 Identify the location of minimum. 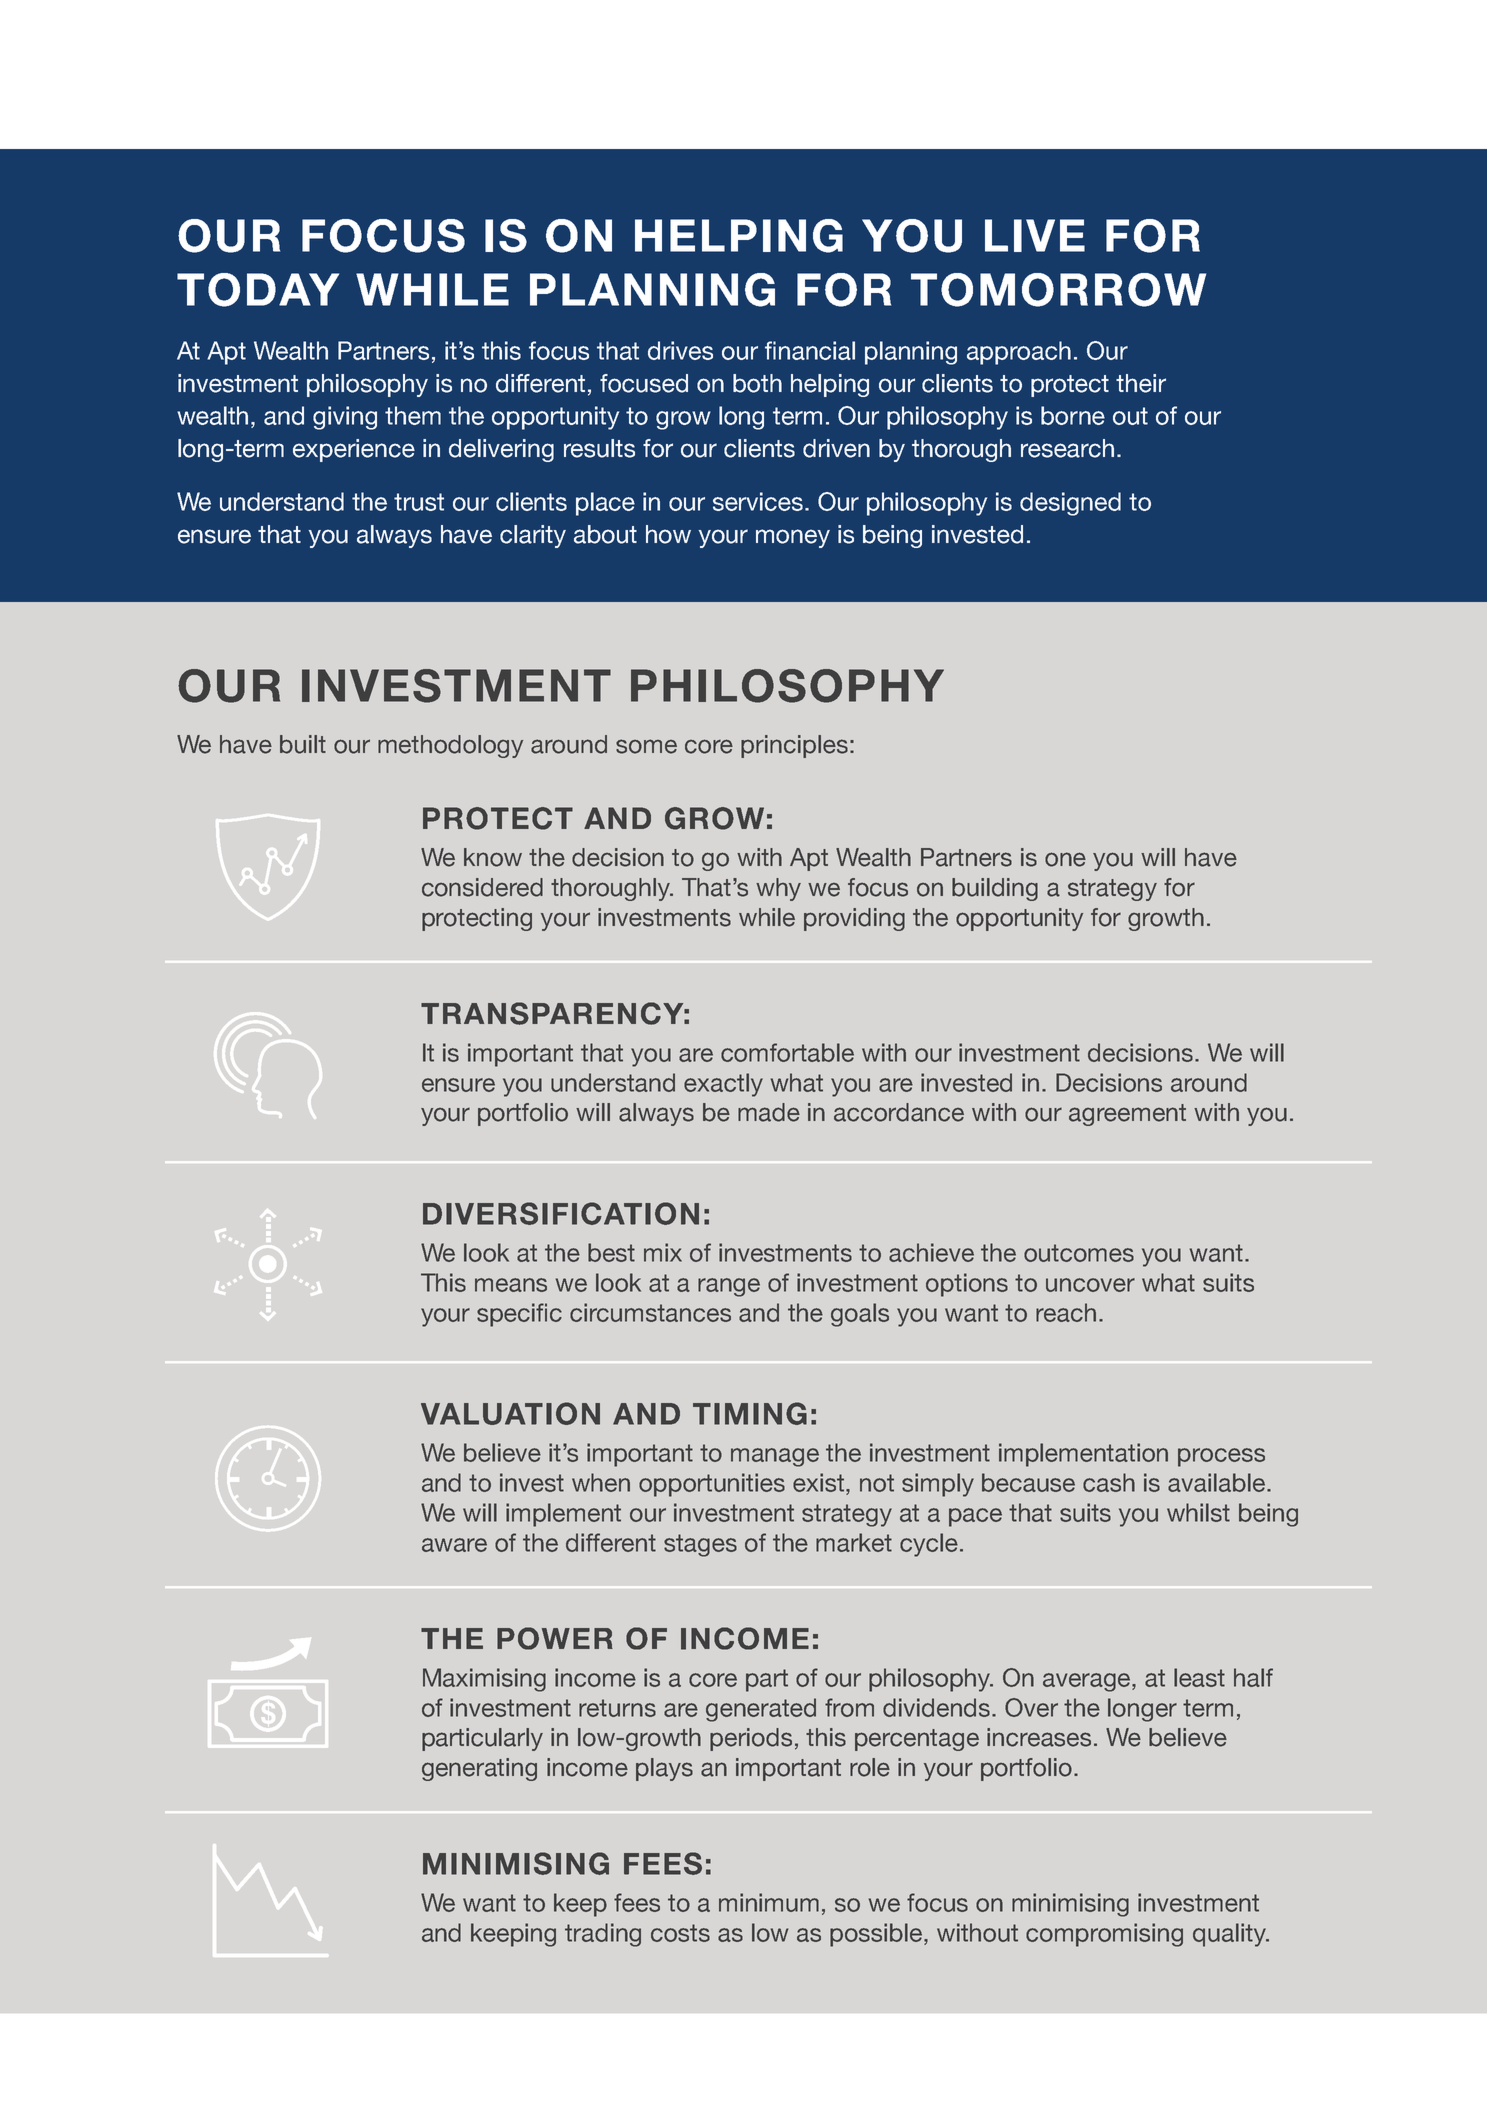
(769, 1902).
